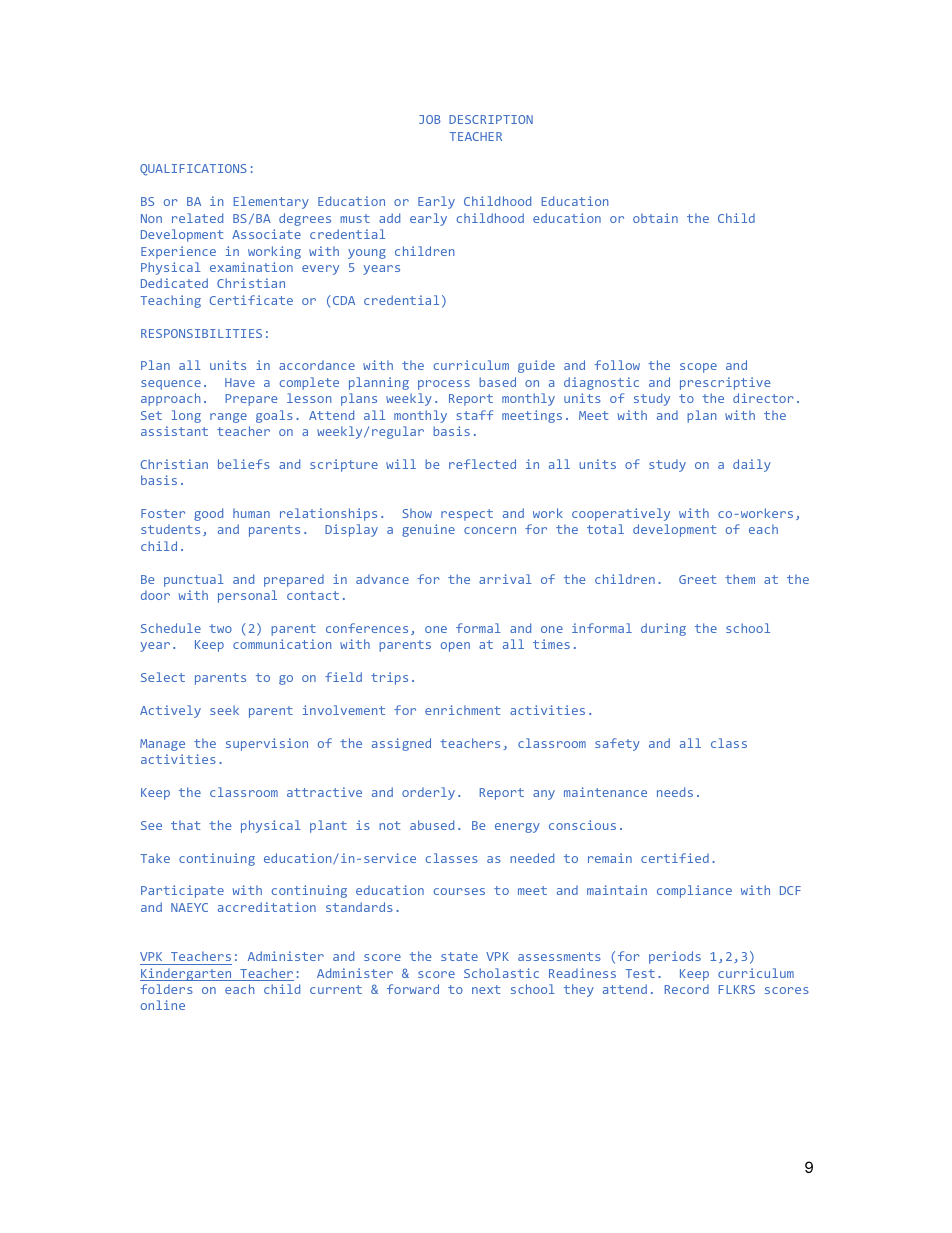  I want to click on prescriptive, so click(725, 383).
